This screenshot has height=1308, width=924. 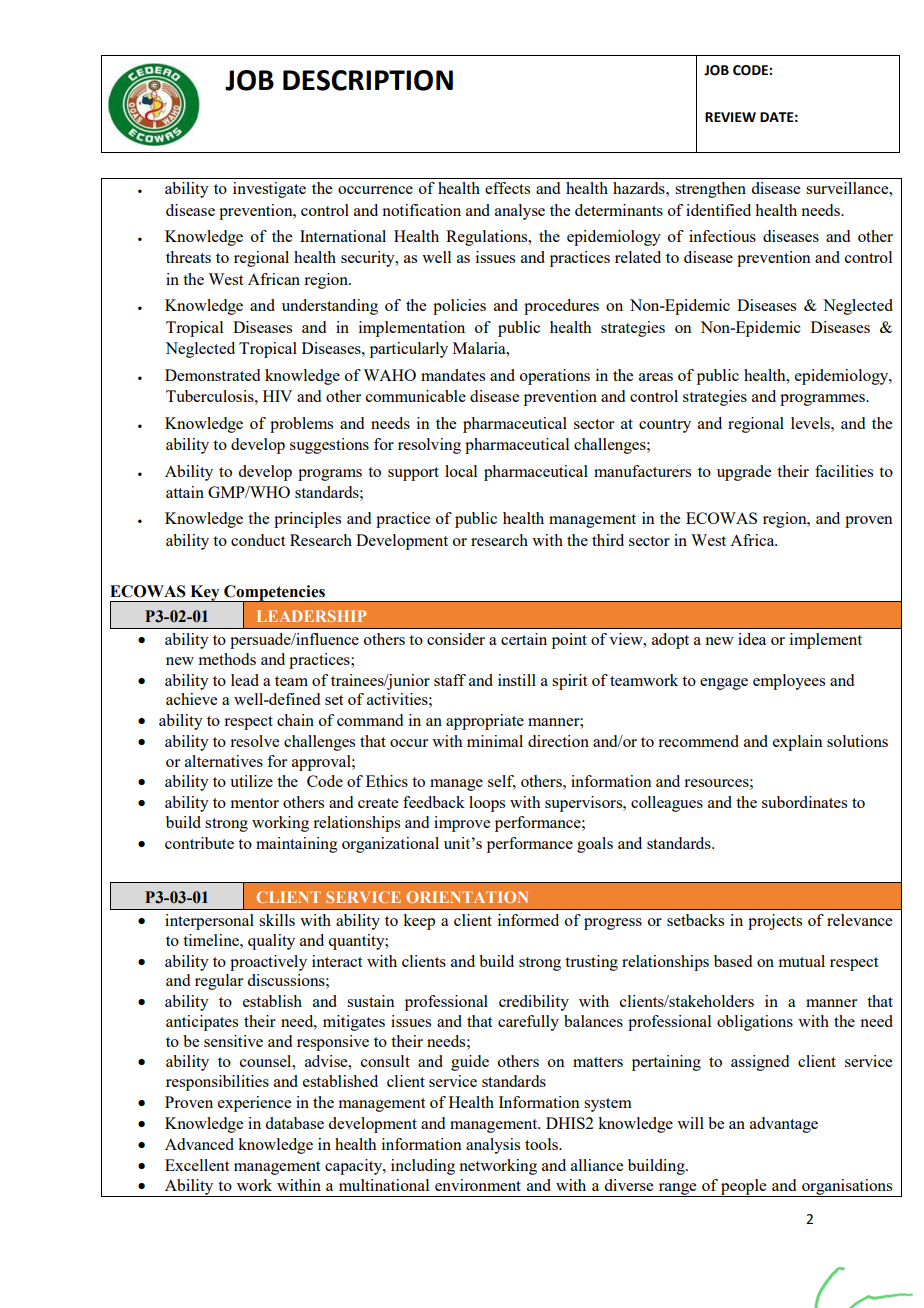 I want to click on effects, so click(x=507, y=188).
